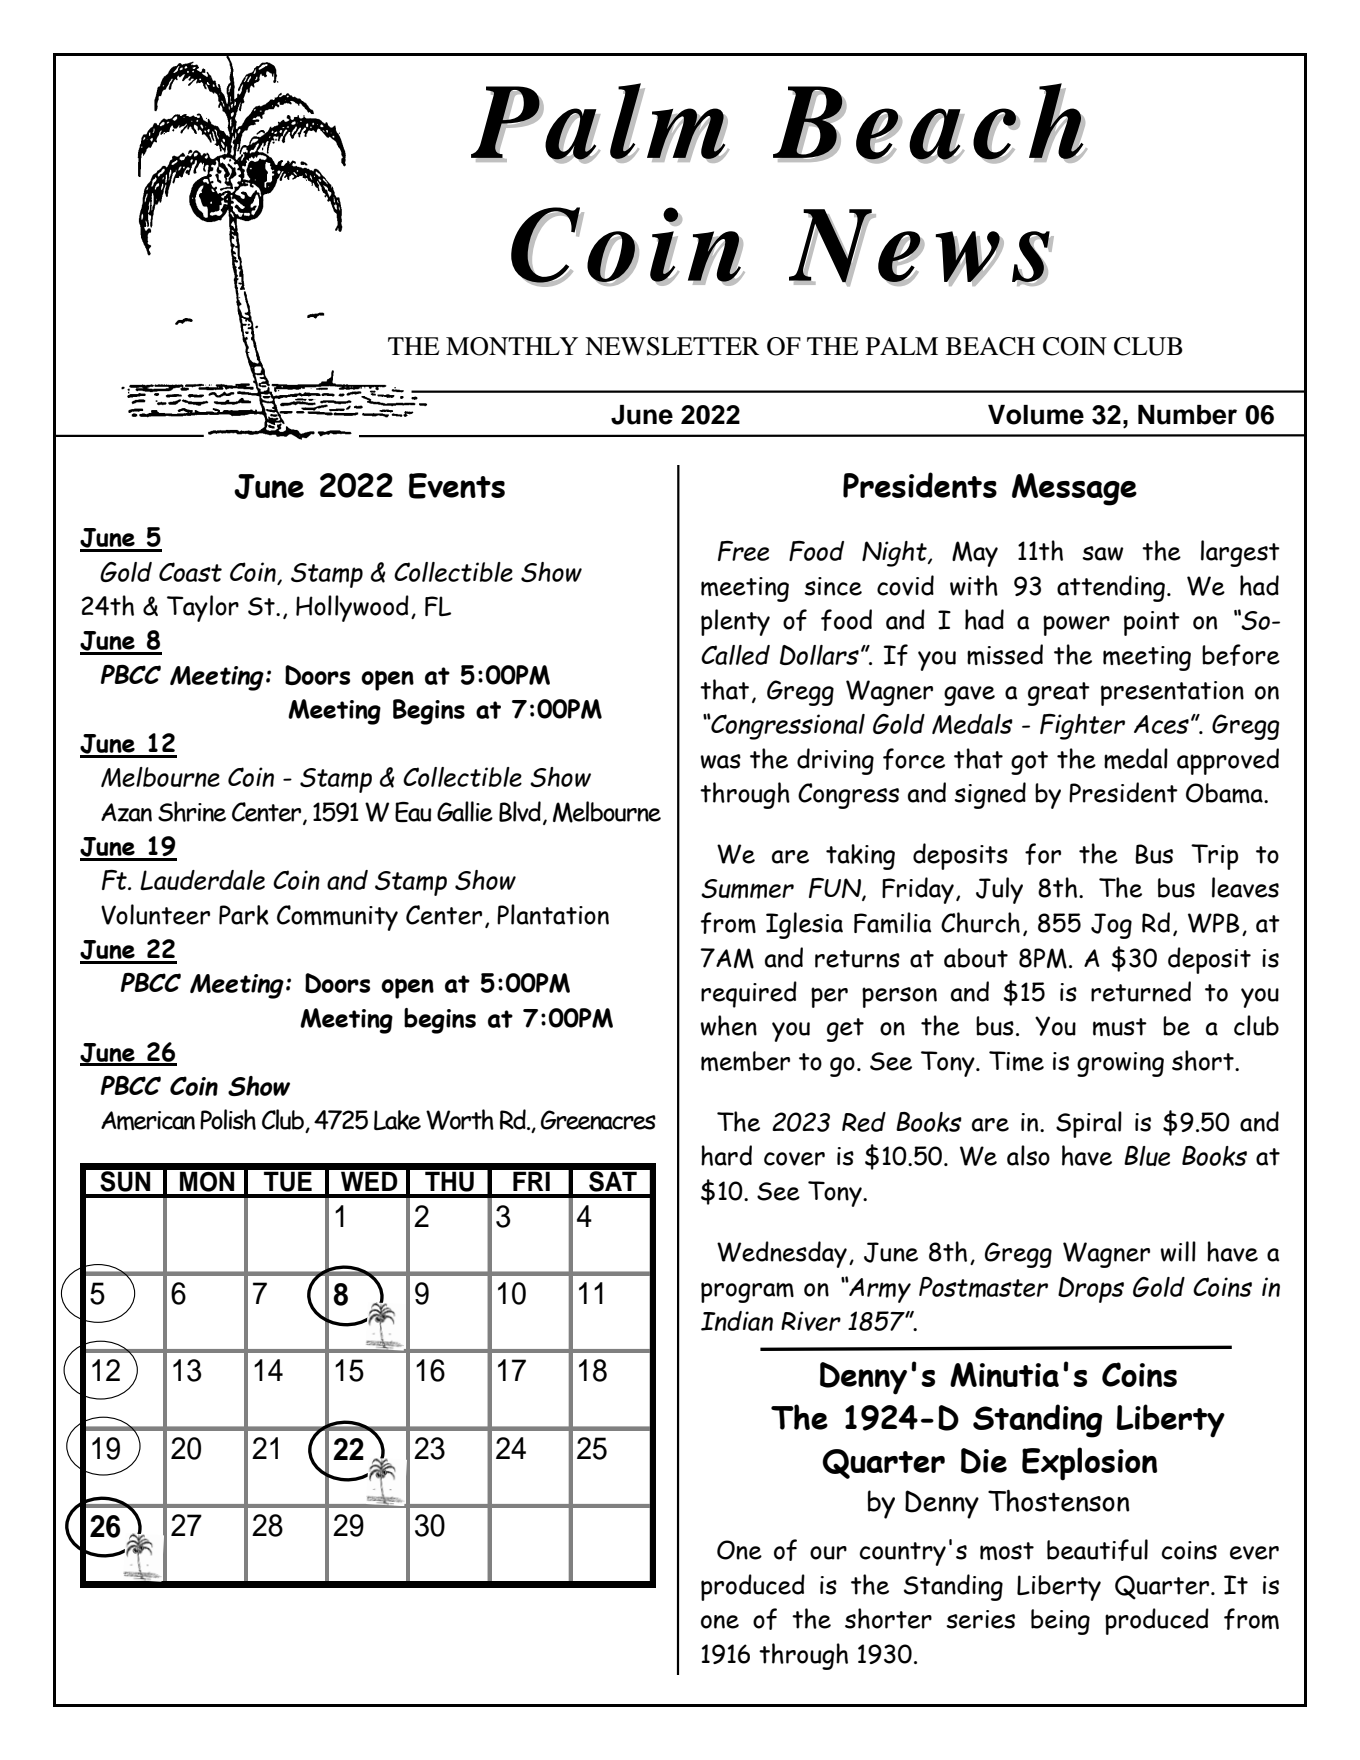 The height and width of the screenshot is (1760, 1360). I want to click on Indian, so click(737, 1321).
